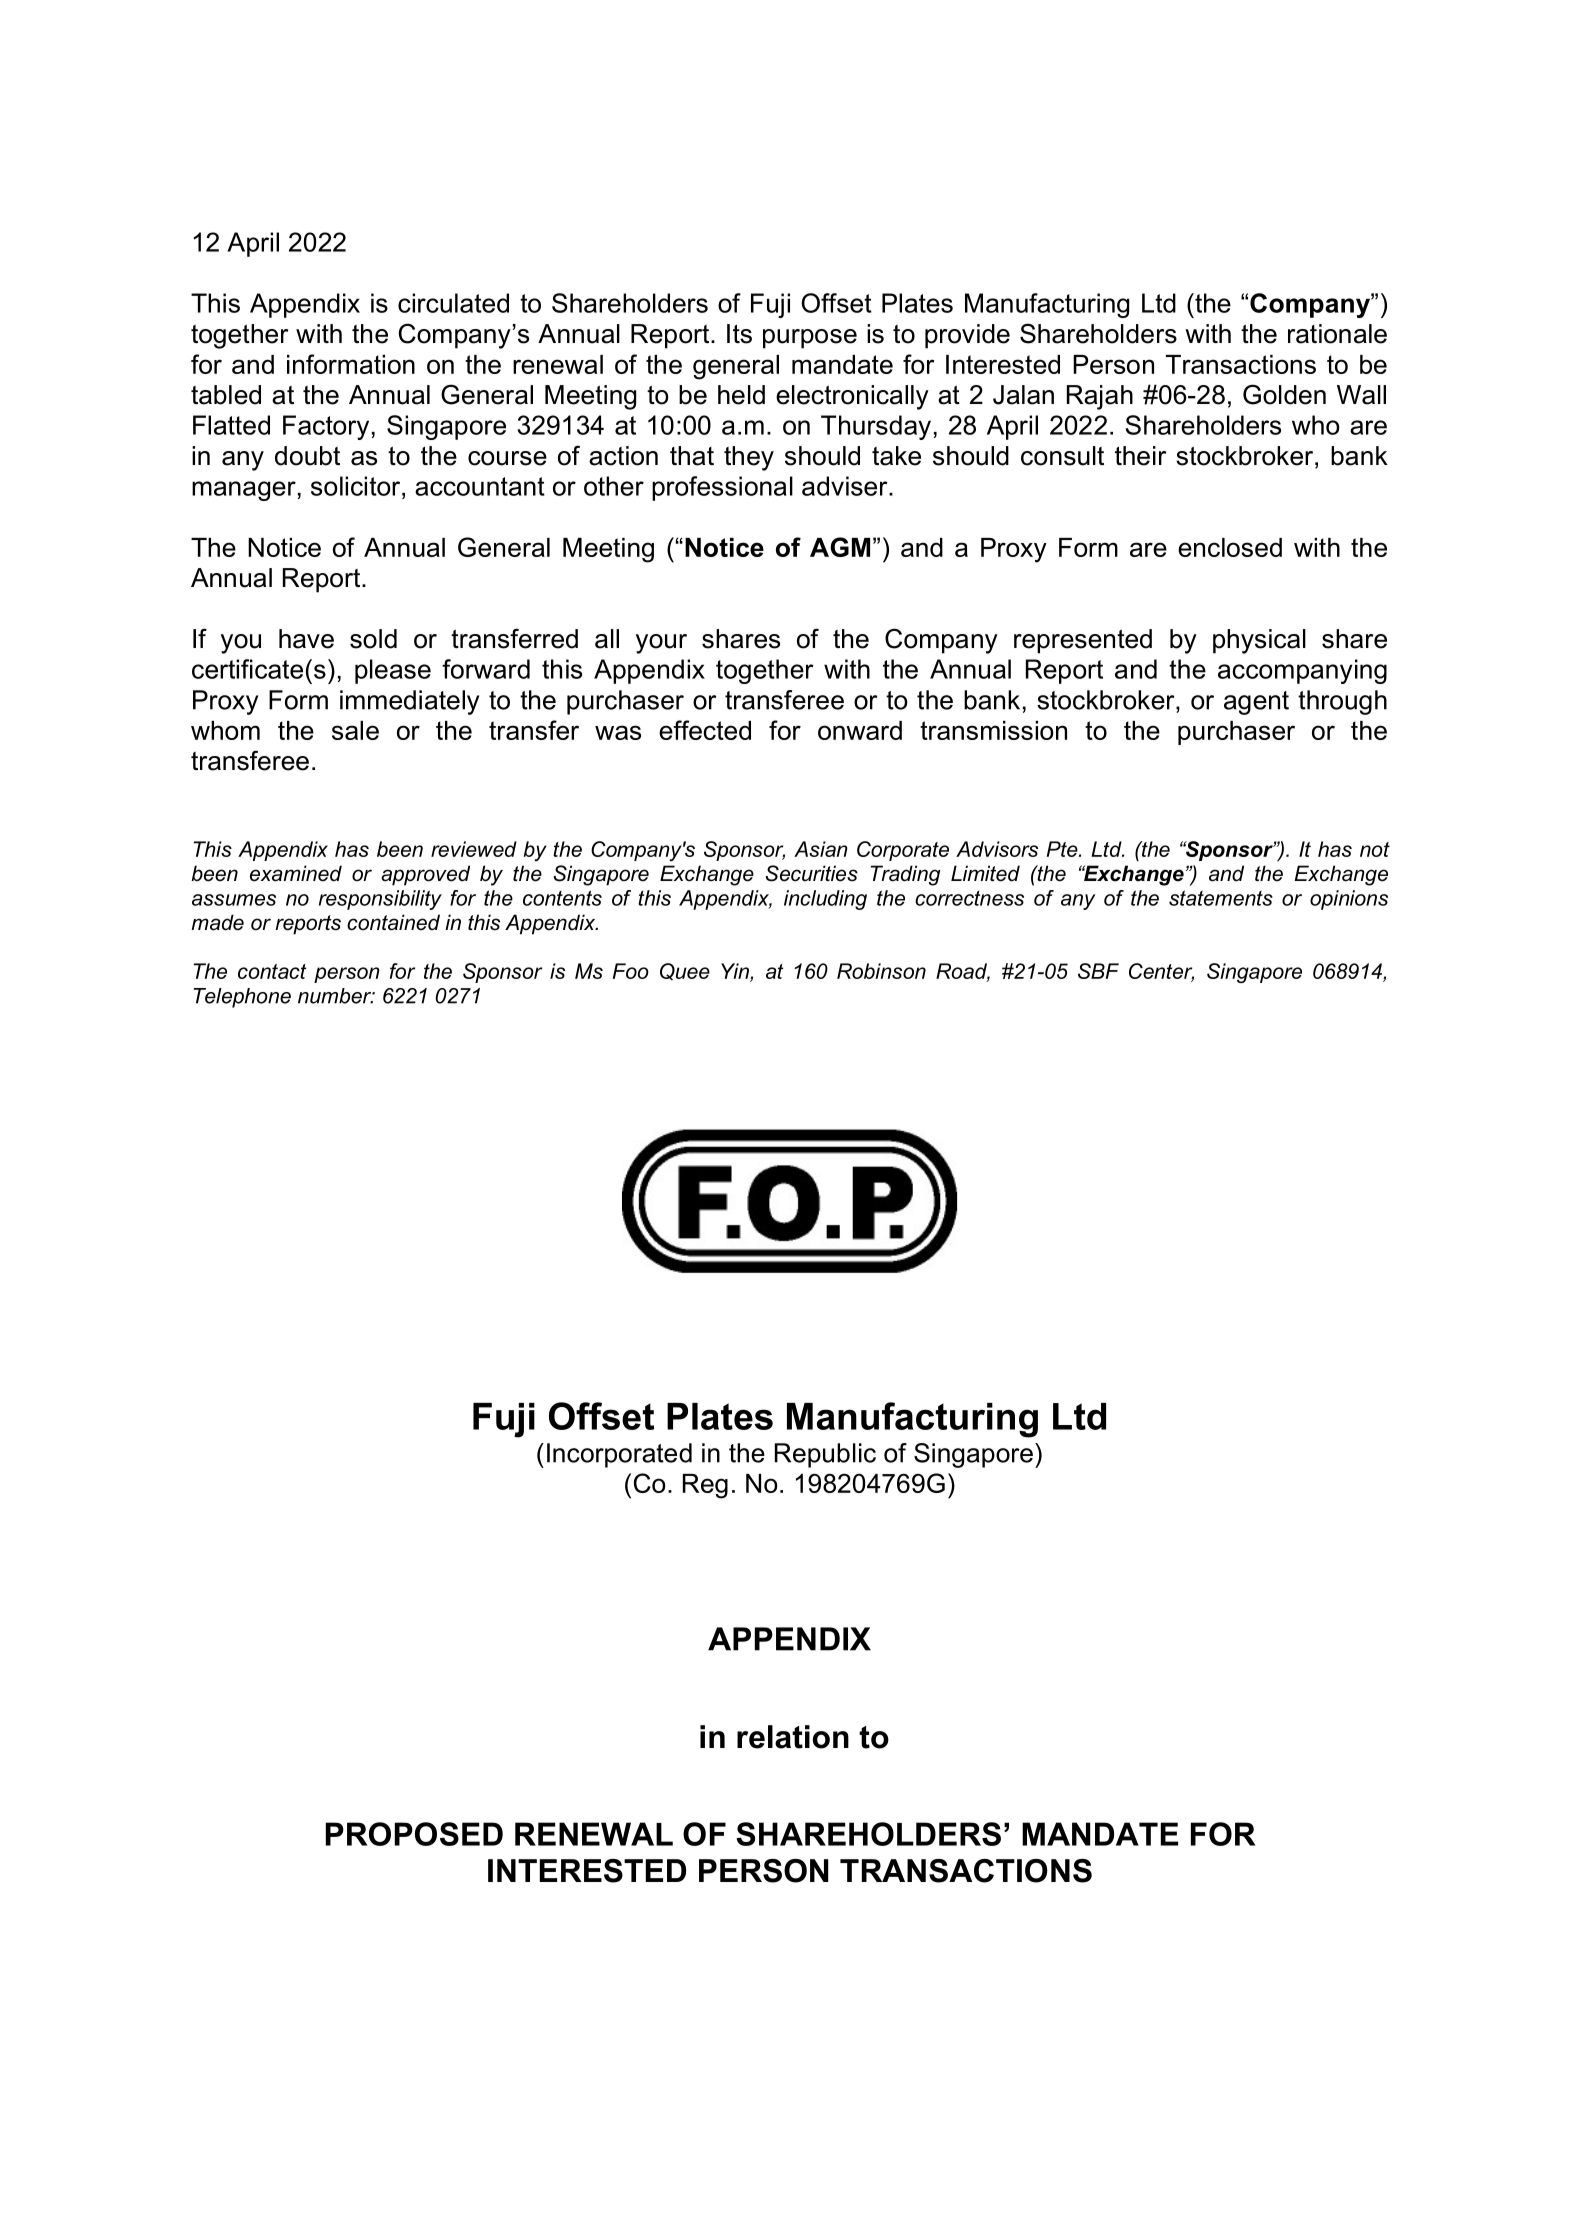  Describe the element at coordinates (793, 1737) in the document. I see `relation` at that location.
